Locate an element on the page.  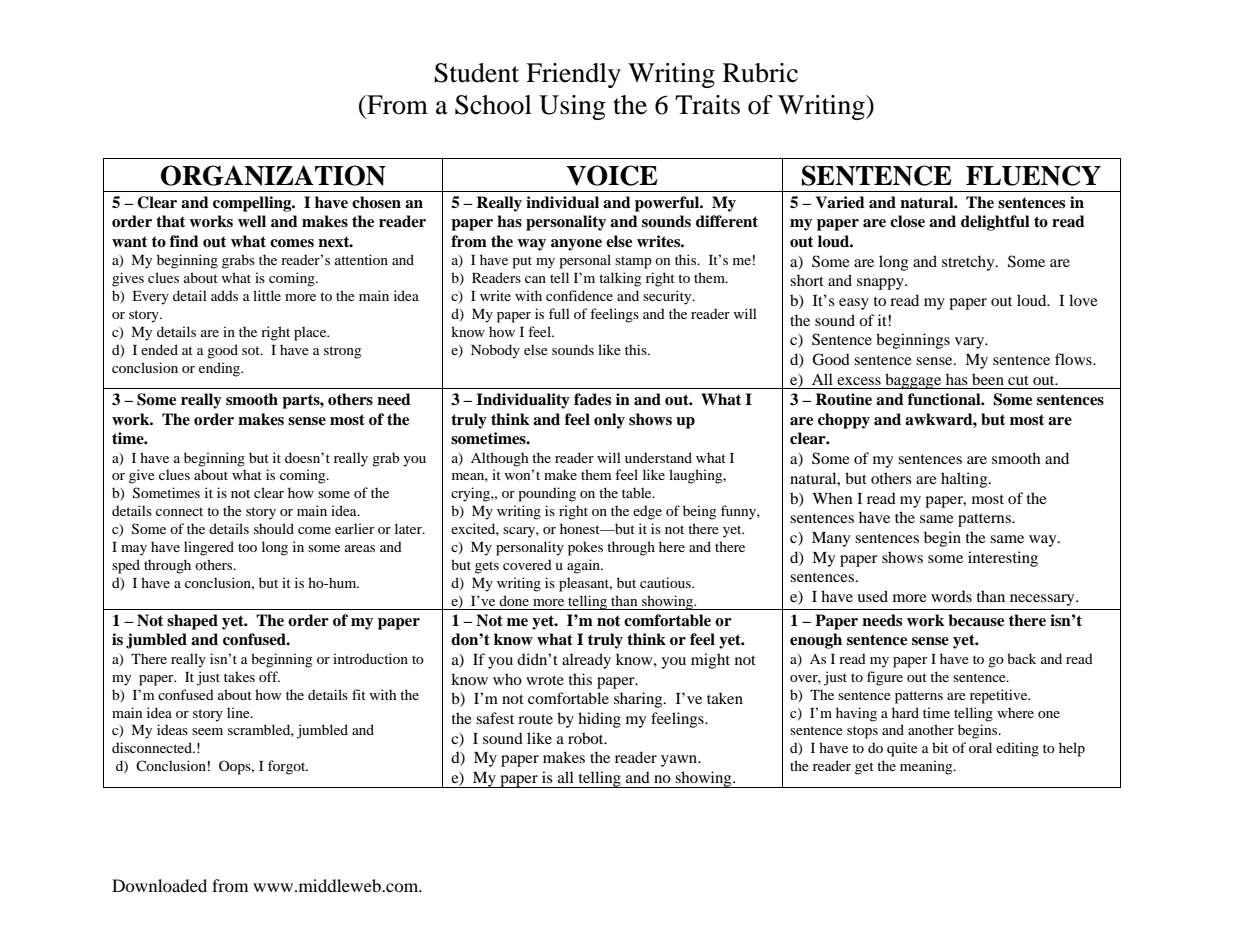
yawn is located at coordinates (680, 761).
